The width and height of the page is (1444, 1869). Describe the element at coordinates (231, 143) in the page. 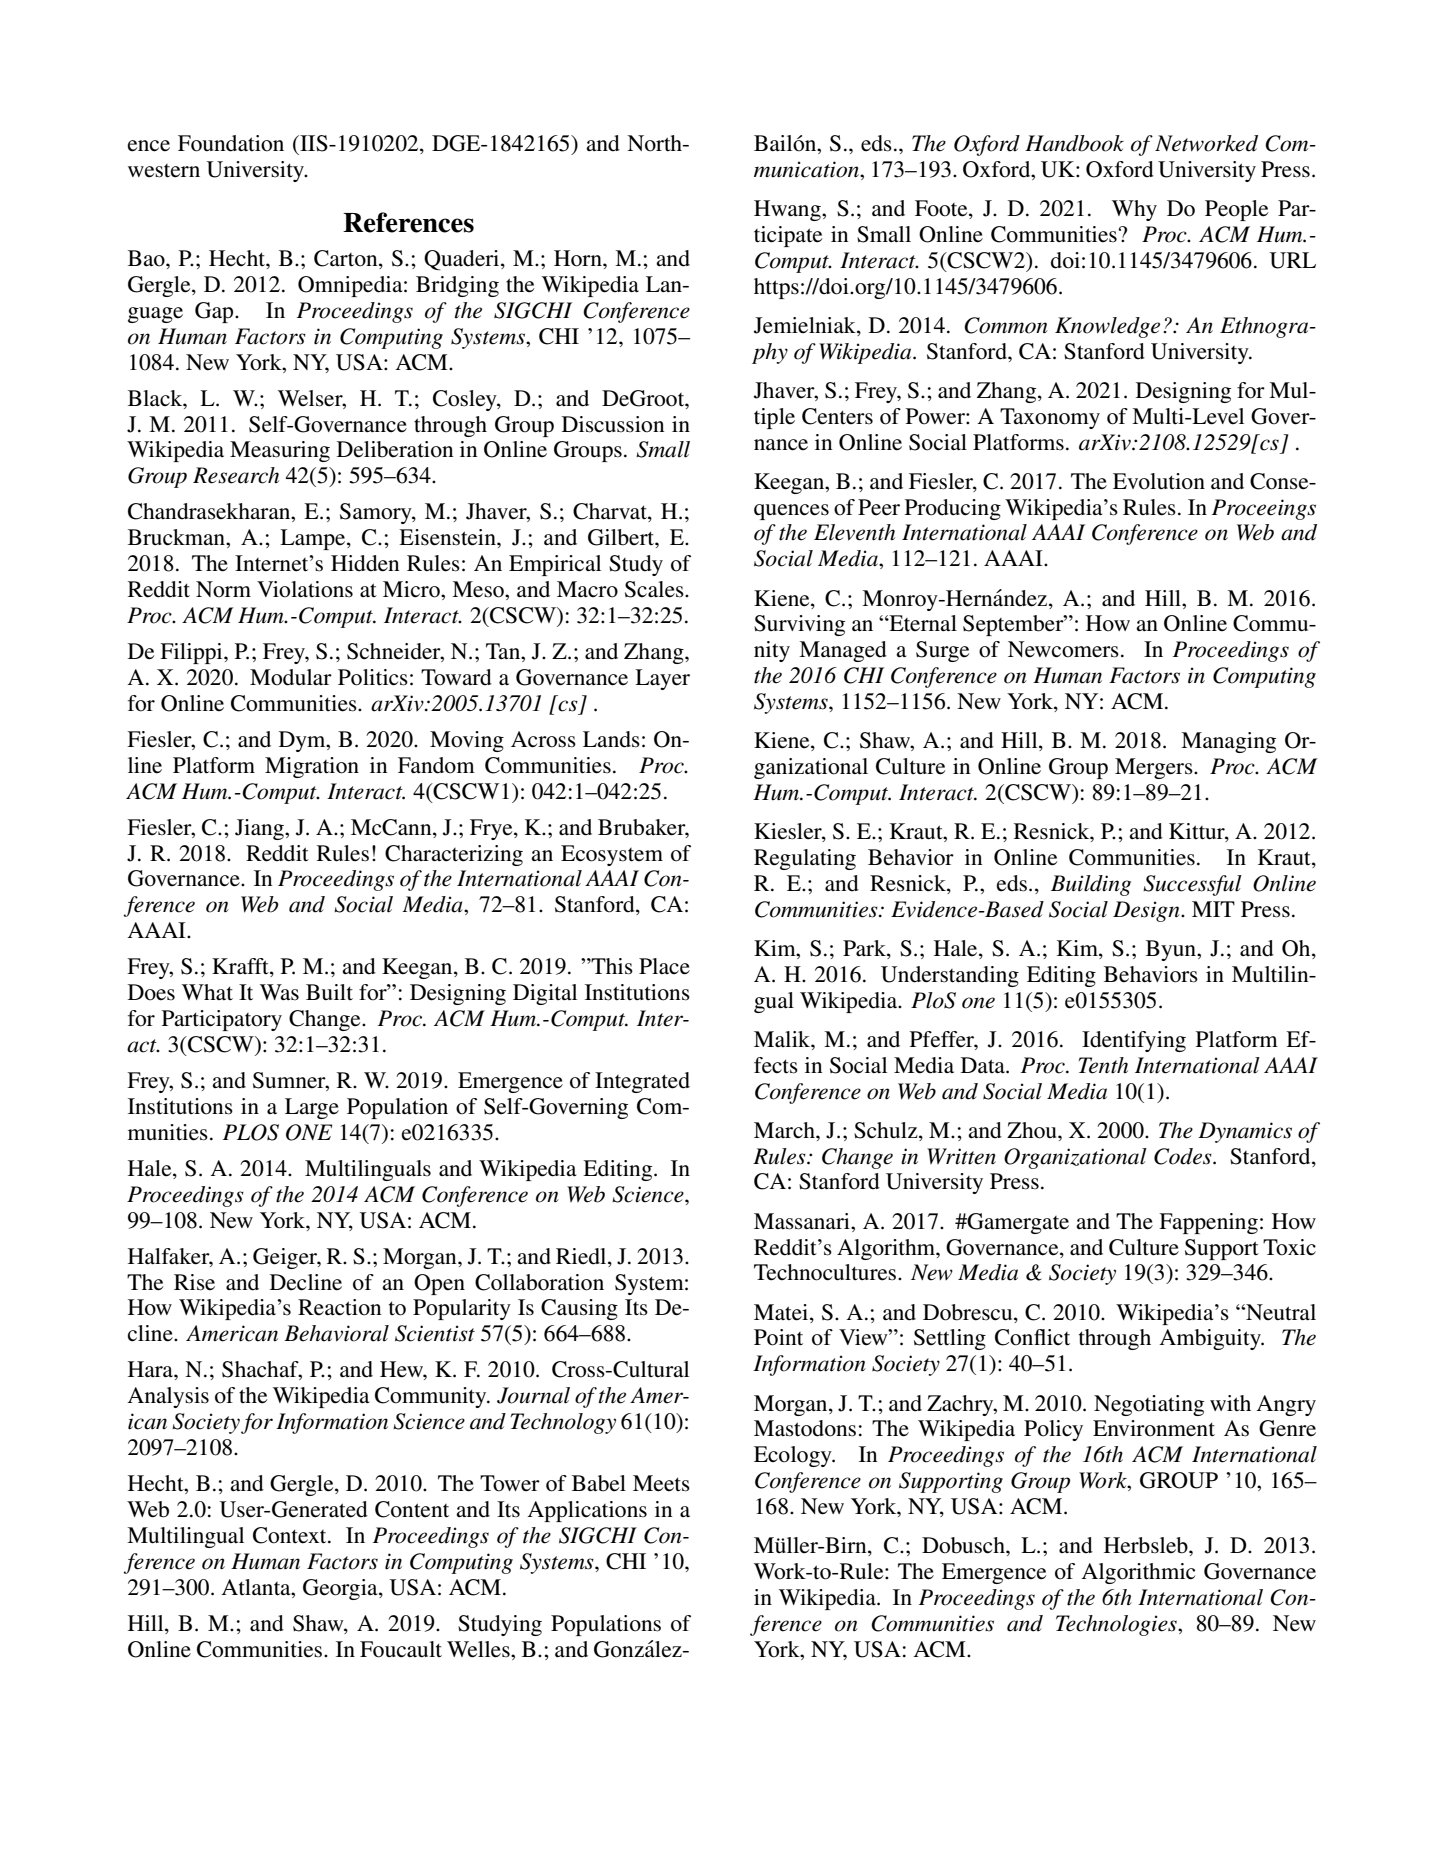

I see `Foundation` at that location.
